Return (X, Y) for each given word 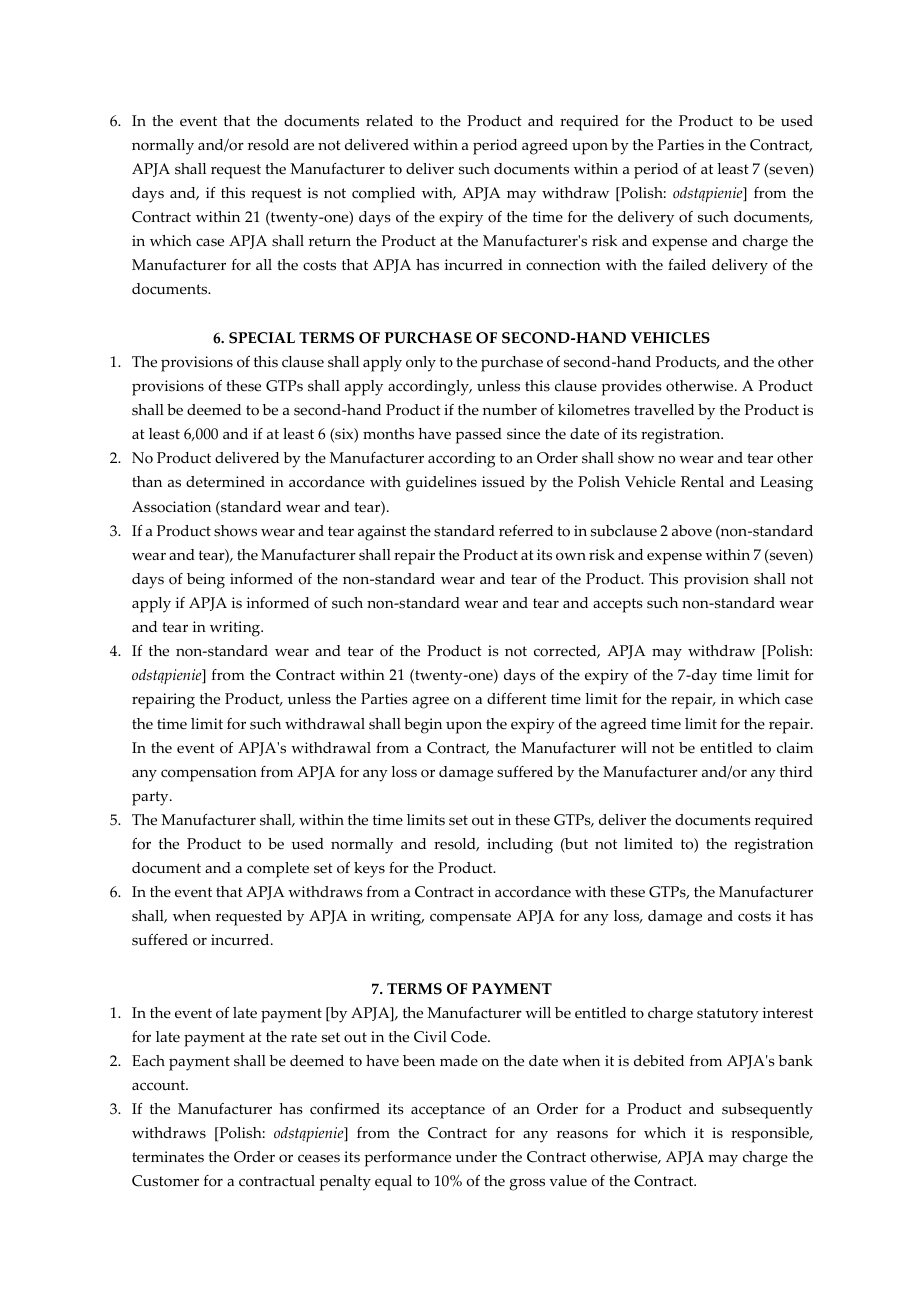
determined (225, 482)
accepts (618, 605)
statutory (728, 1015)
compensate (470, 918)
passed (478, 436)
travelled (664, 410)
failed (687, 265)
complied (383, 195)
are (304, 146)
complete (278, 870)
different (517, 699)
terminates (168, 1157)
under (476, 1157)
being (206, 581)
